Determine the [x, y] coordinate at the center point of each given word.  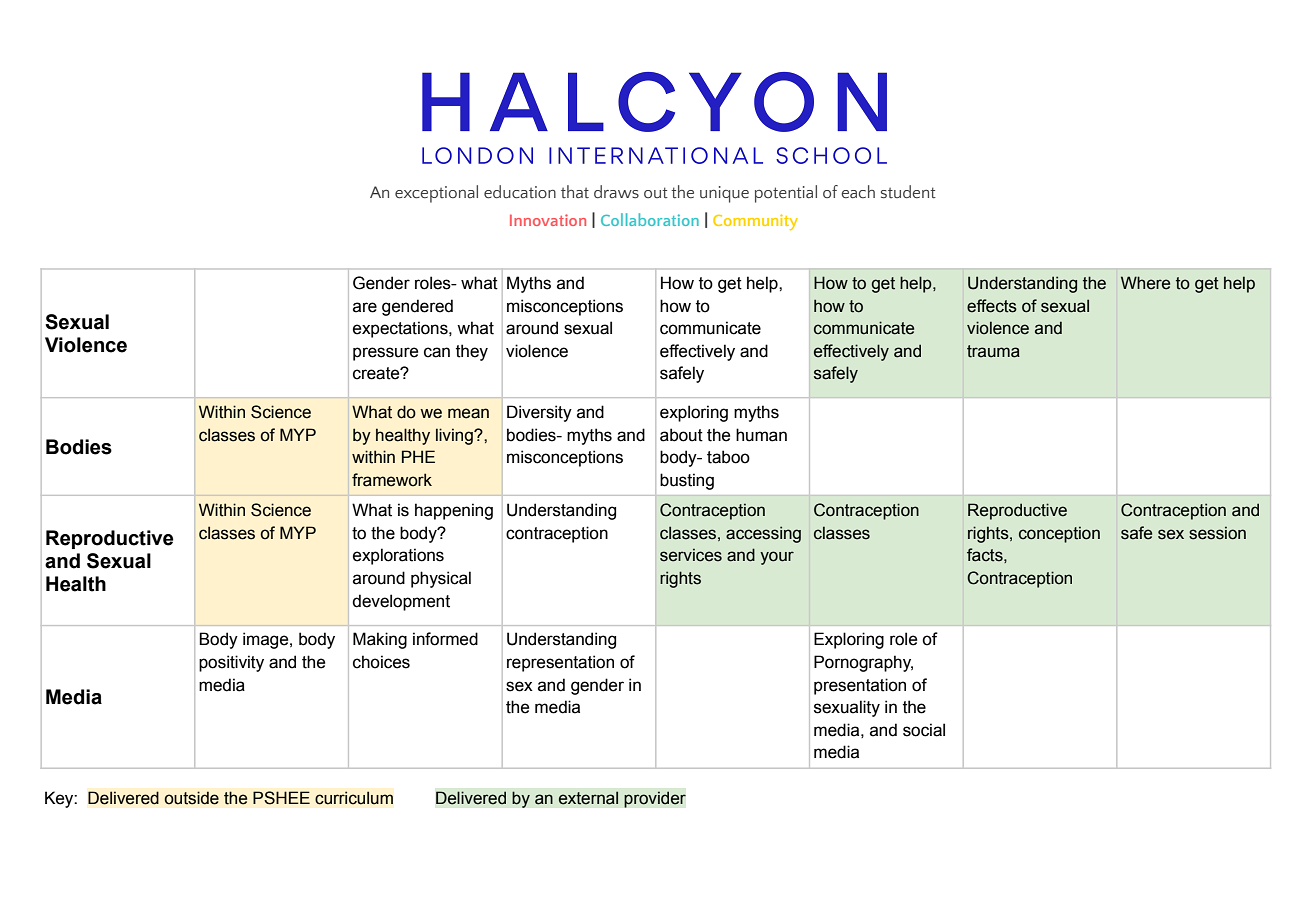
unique [724, 194]
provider [655, 799]
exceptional [436, 194]
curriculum [354, 798]
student [908, 192]
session [1217, 533]
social [924, 730]
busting [687, 481]
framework [392, 480]
